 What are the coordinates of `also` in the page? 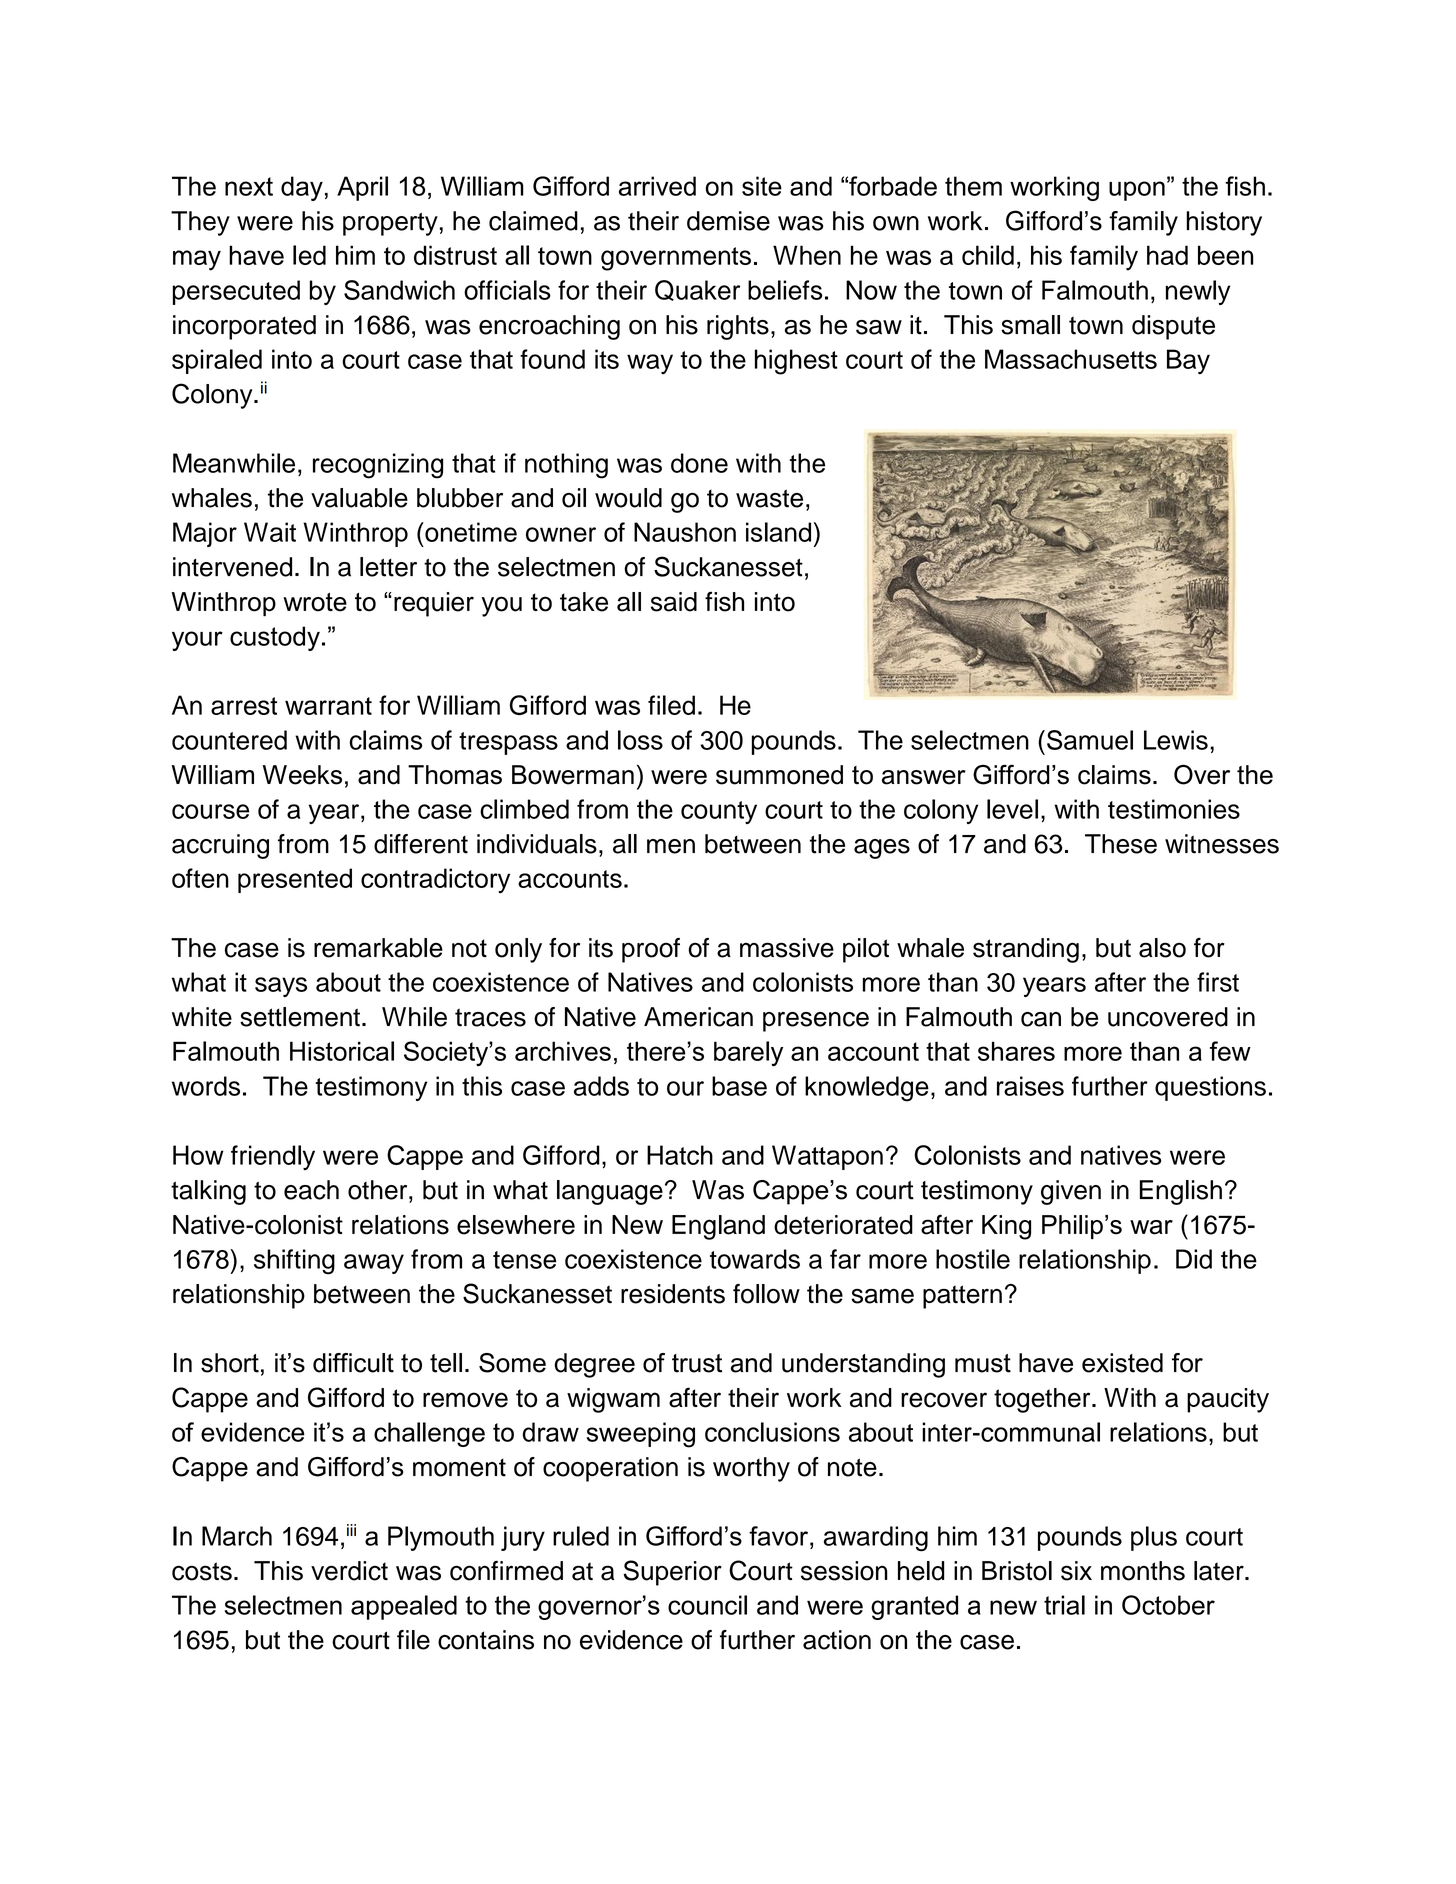 It's located at (1162, 948).
